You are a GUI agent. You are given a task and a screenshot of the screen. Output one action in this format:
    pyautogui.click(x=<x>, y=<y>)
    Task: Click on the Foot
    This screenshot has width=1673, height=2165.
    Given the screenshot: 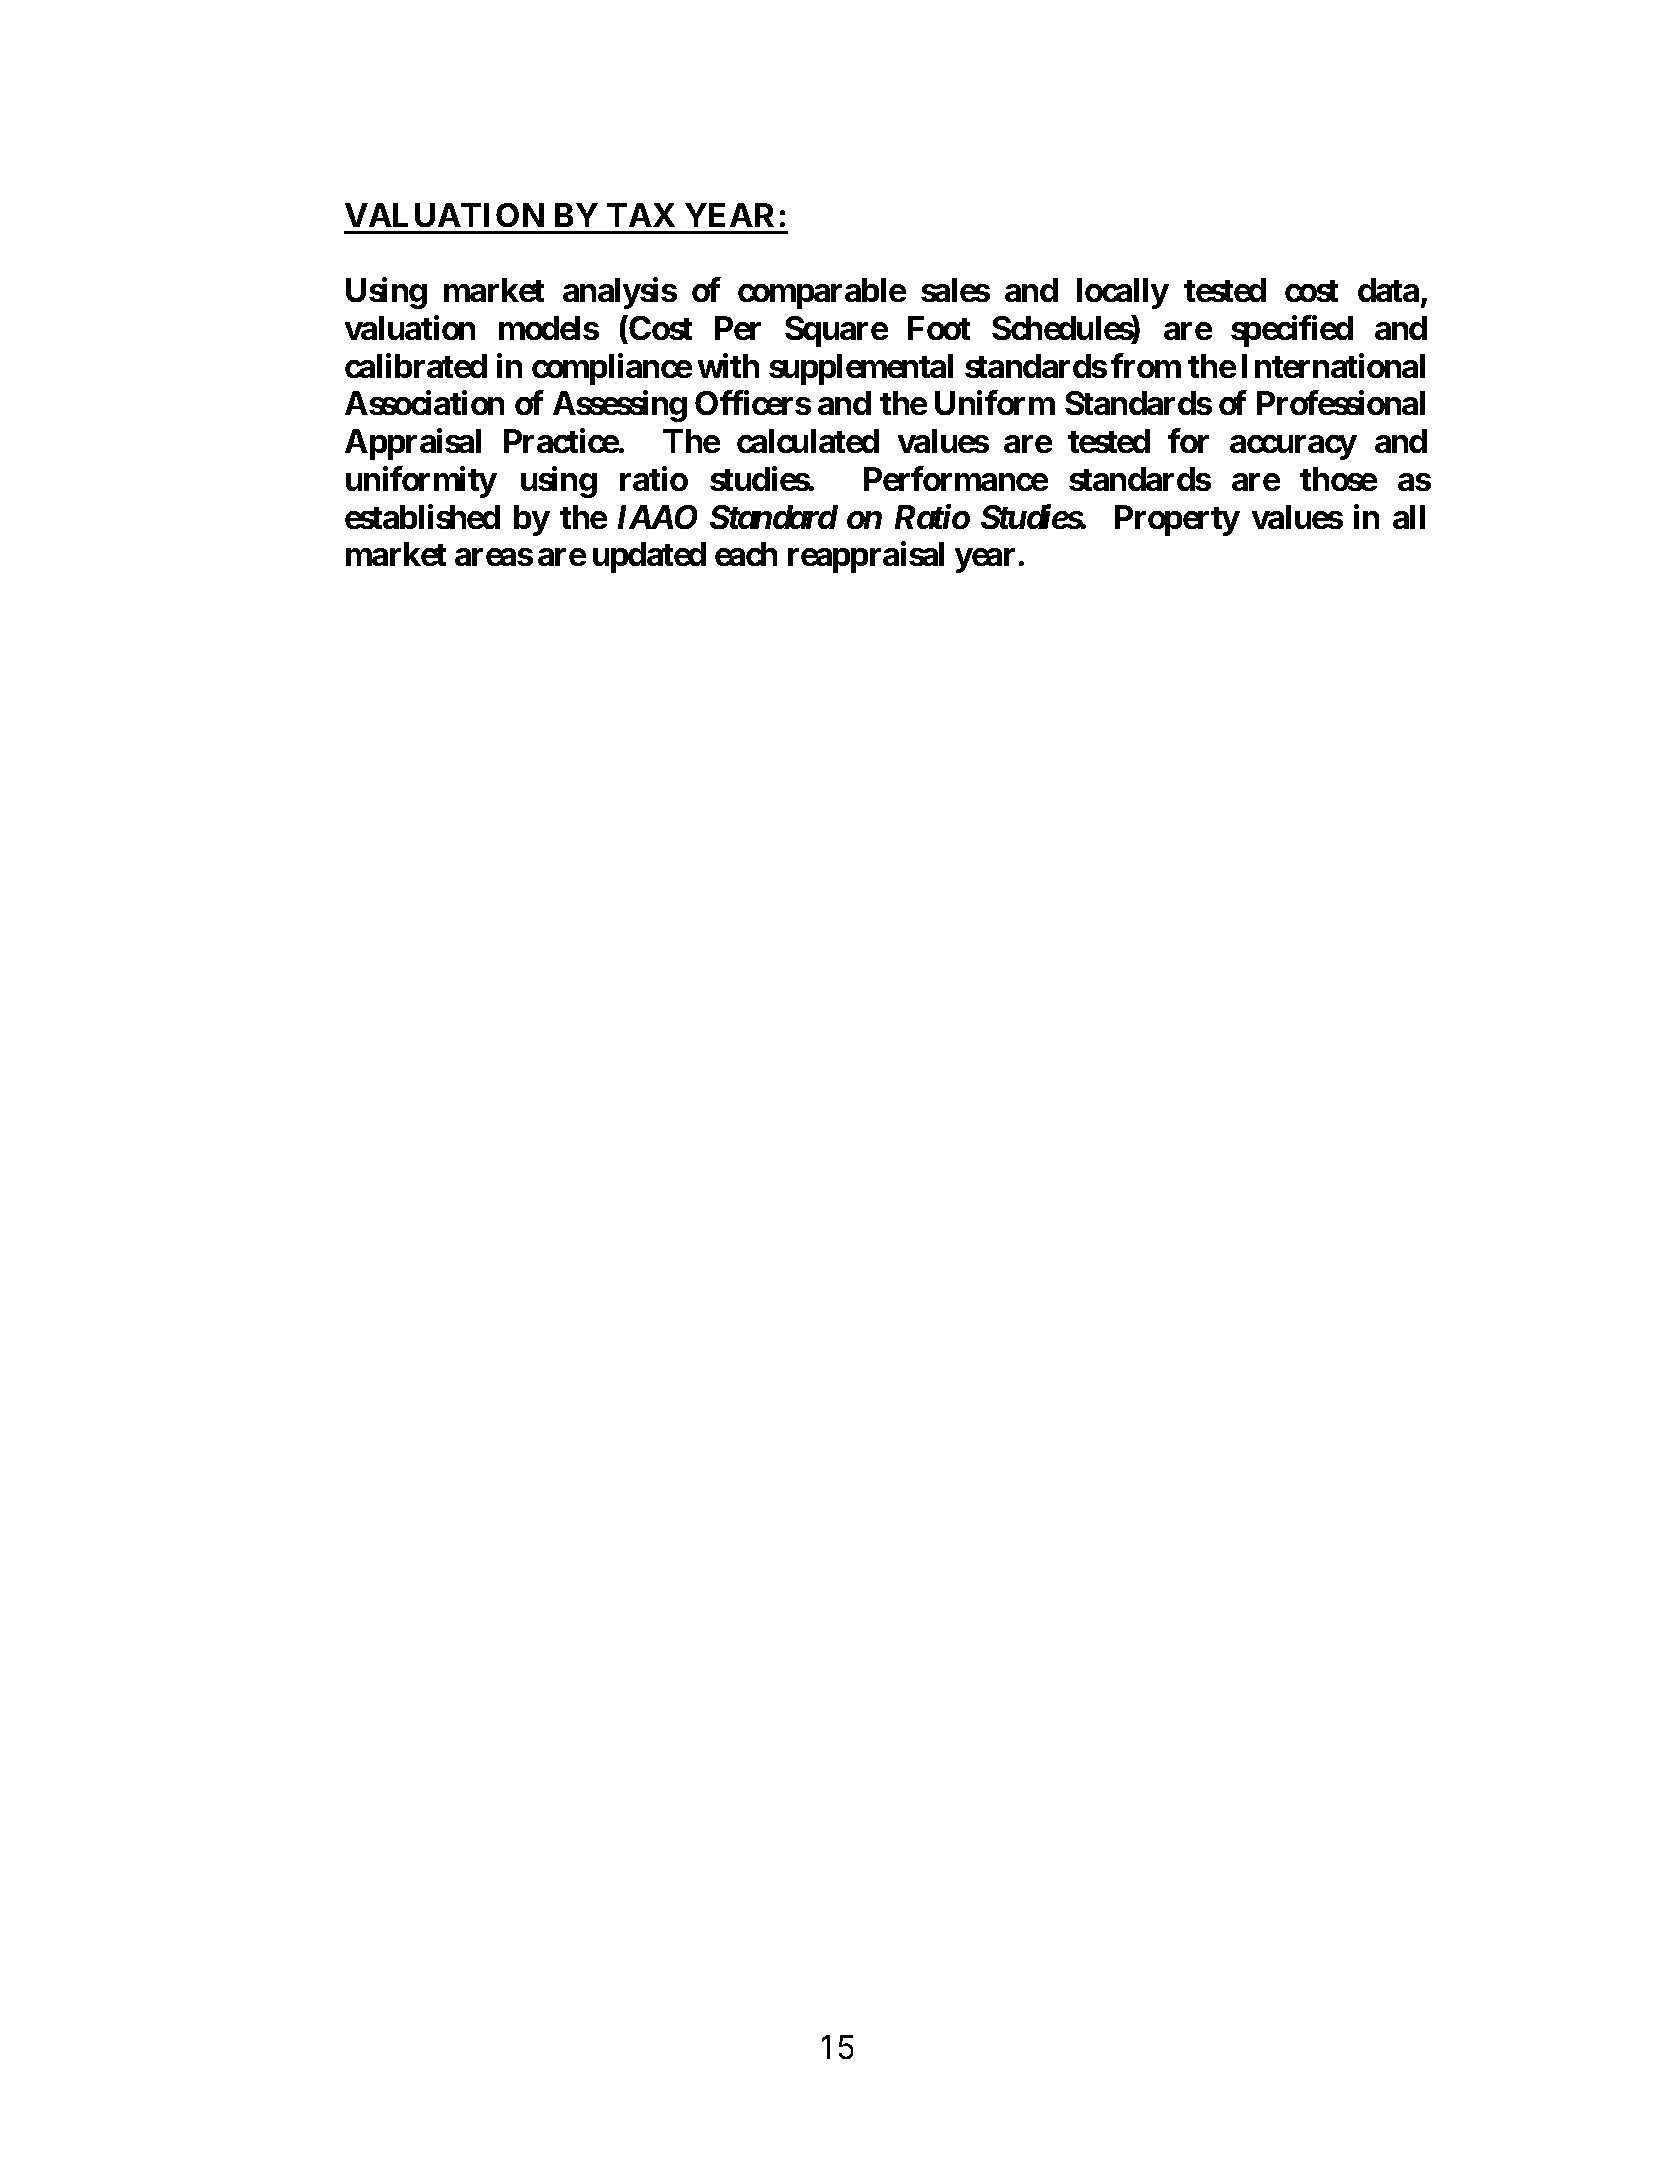 What is the action you would take?
    pyautogui.click(x=939, y=328)
